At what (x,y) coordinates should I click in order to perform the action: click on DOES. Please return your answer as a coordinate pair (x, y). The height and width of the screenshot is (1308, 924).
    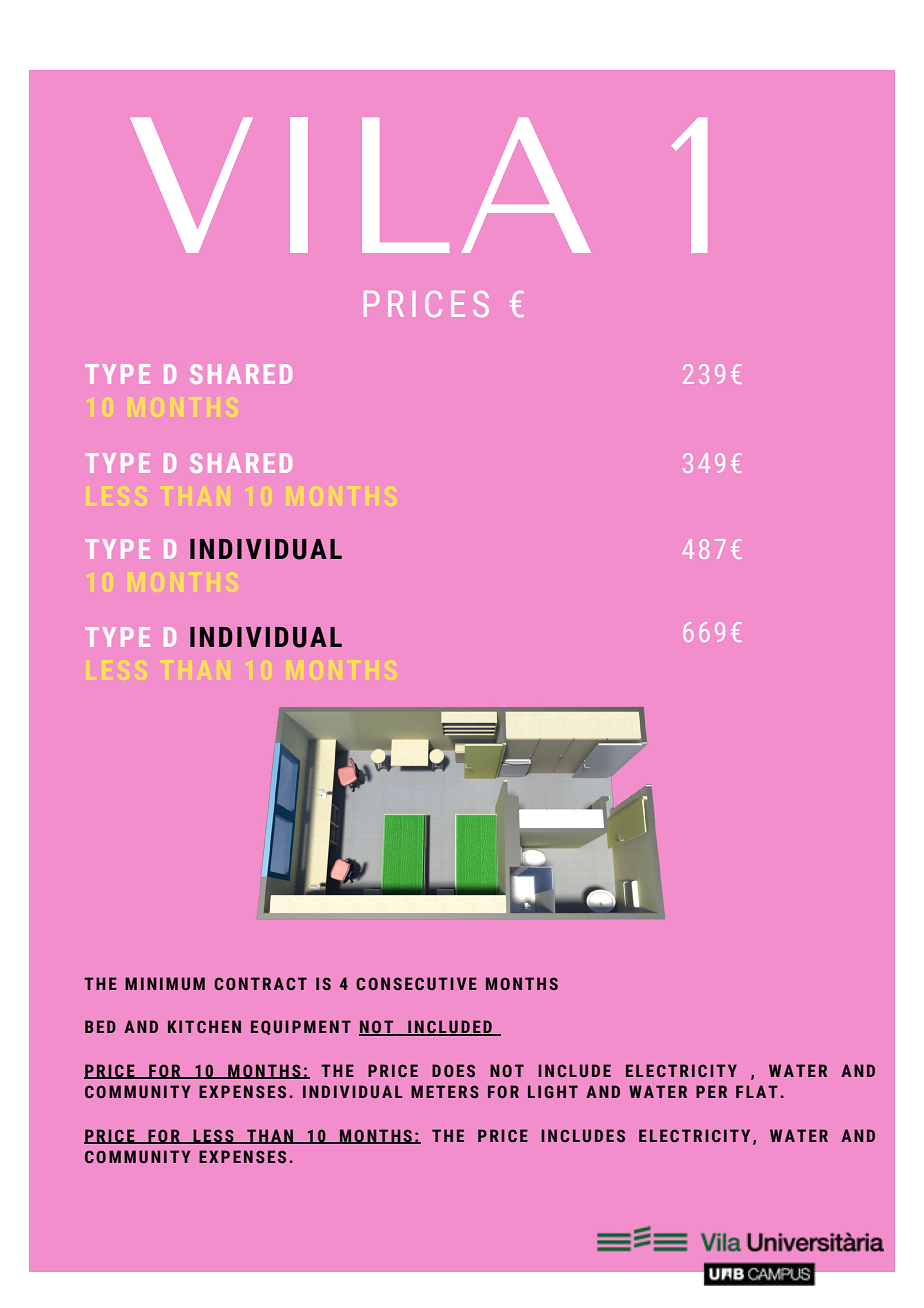
    Looking at the image, I should click on (453, 1071).
